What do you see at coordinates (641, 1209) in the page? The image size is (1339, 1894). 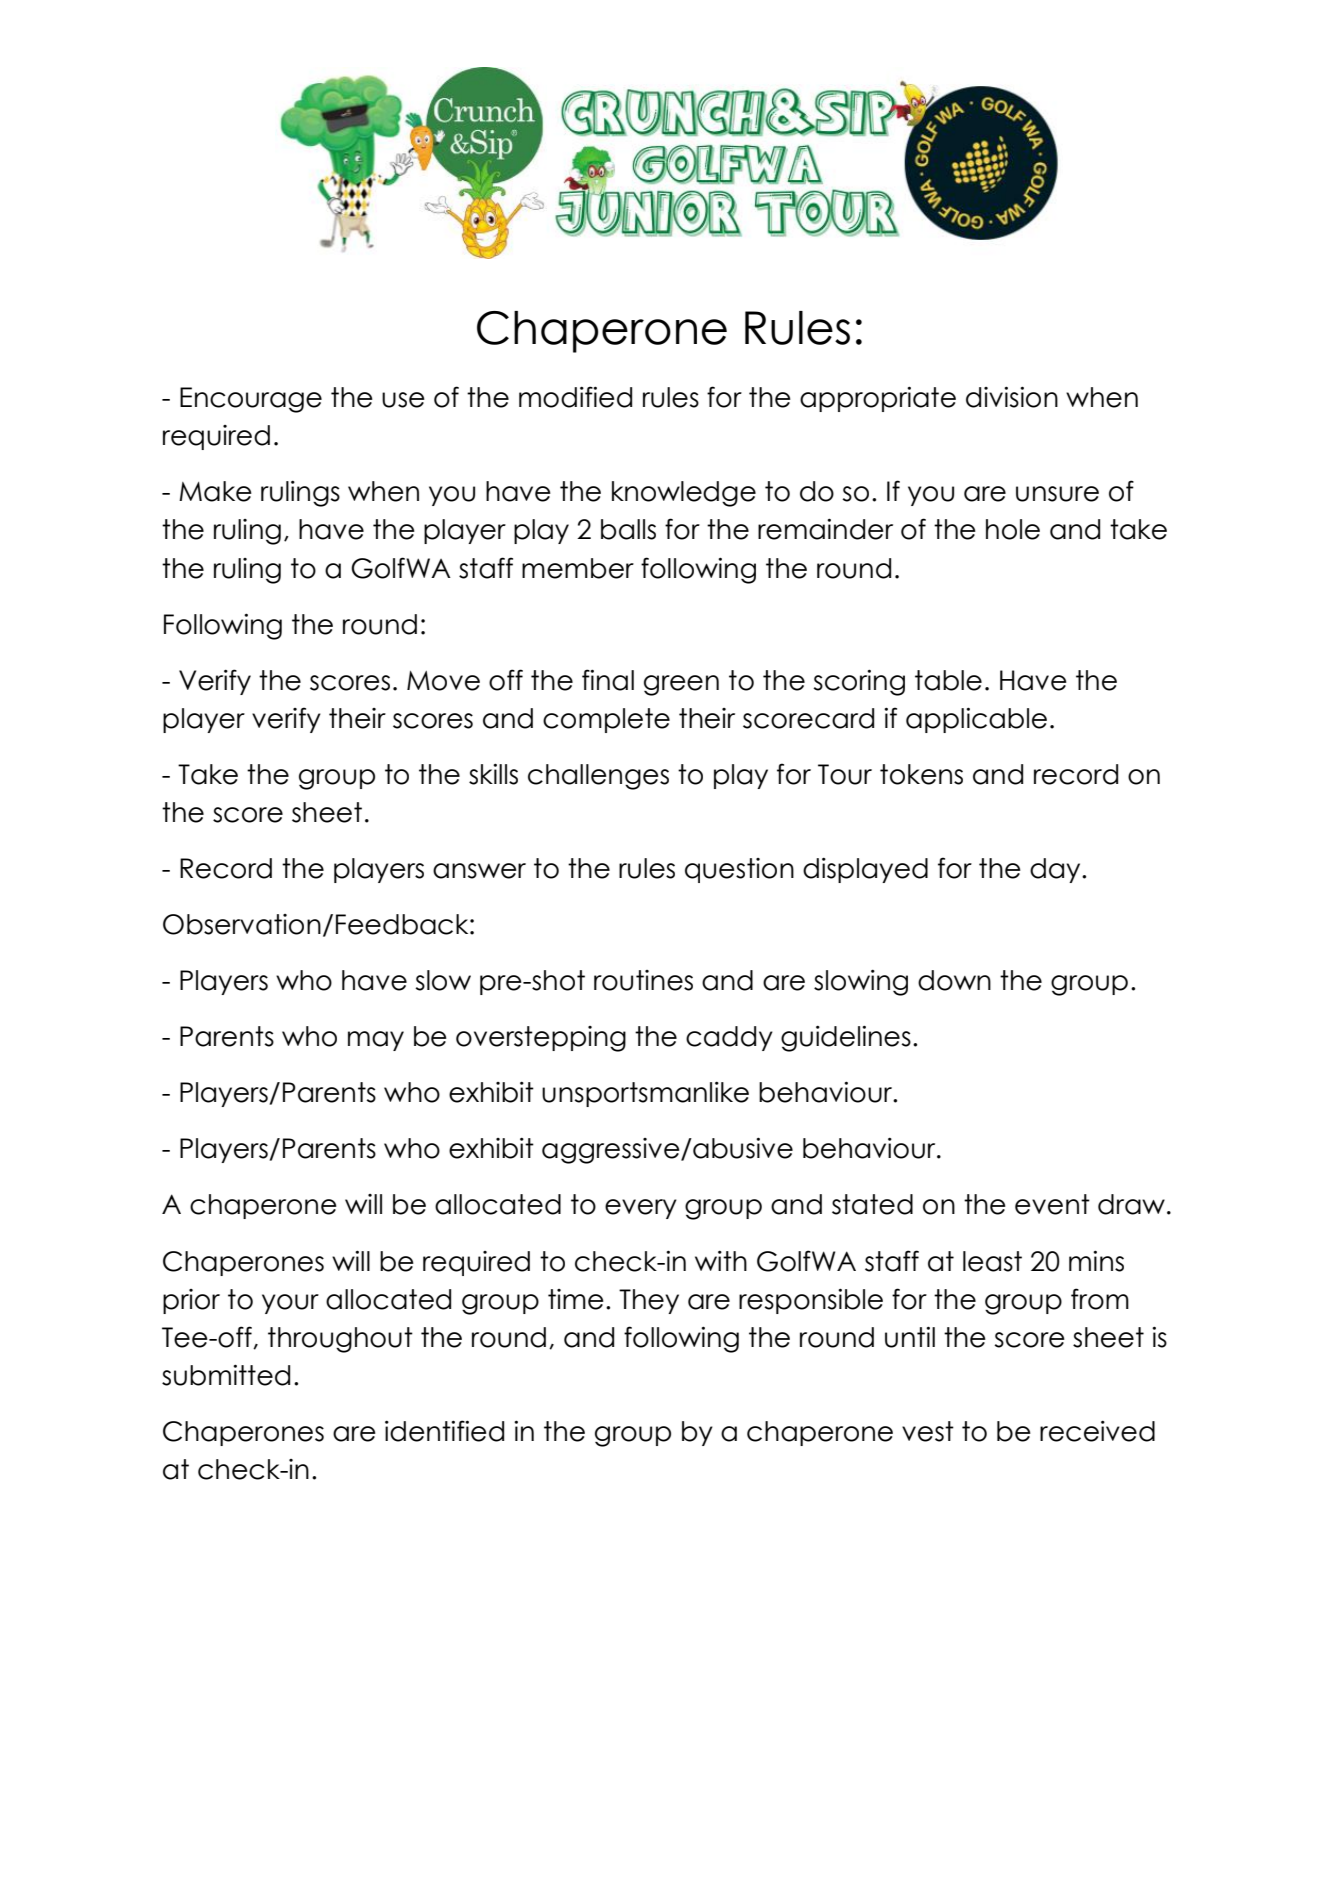 I see `every` at bounding box center [641, 1209].
